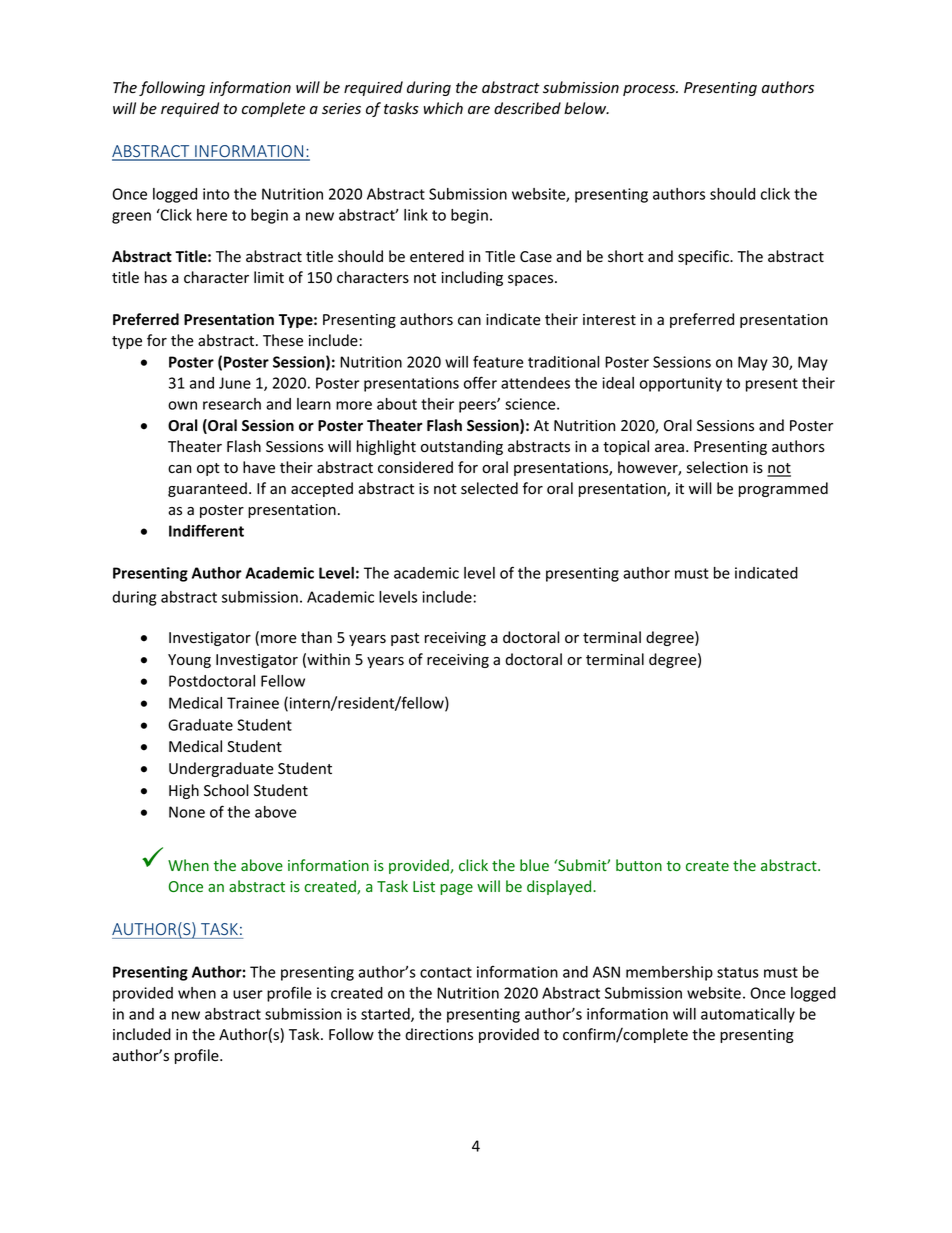 The width and height of the document is (952, 1233). What do you see at coordinates (489, 488) in the document?
I see `selected` at bounding box center [489, 488].
